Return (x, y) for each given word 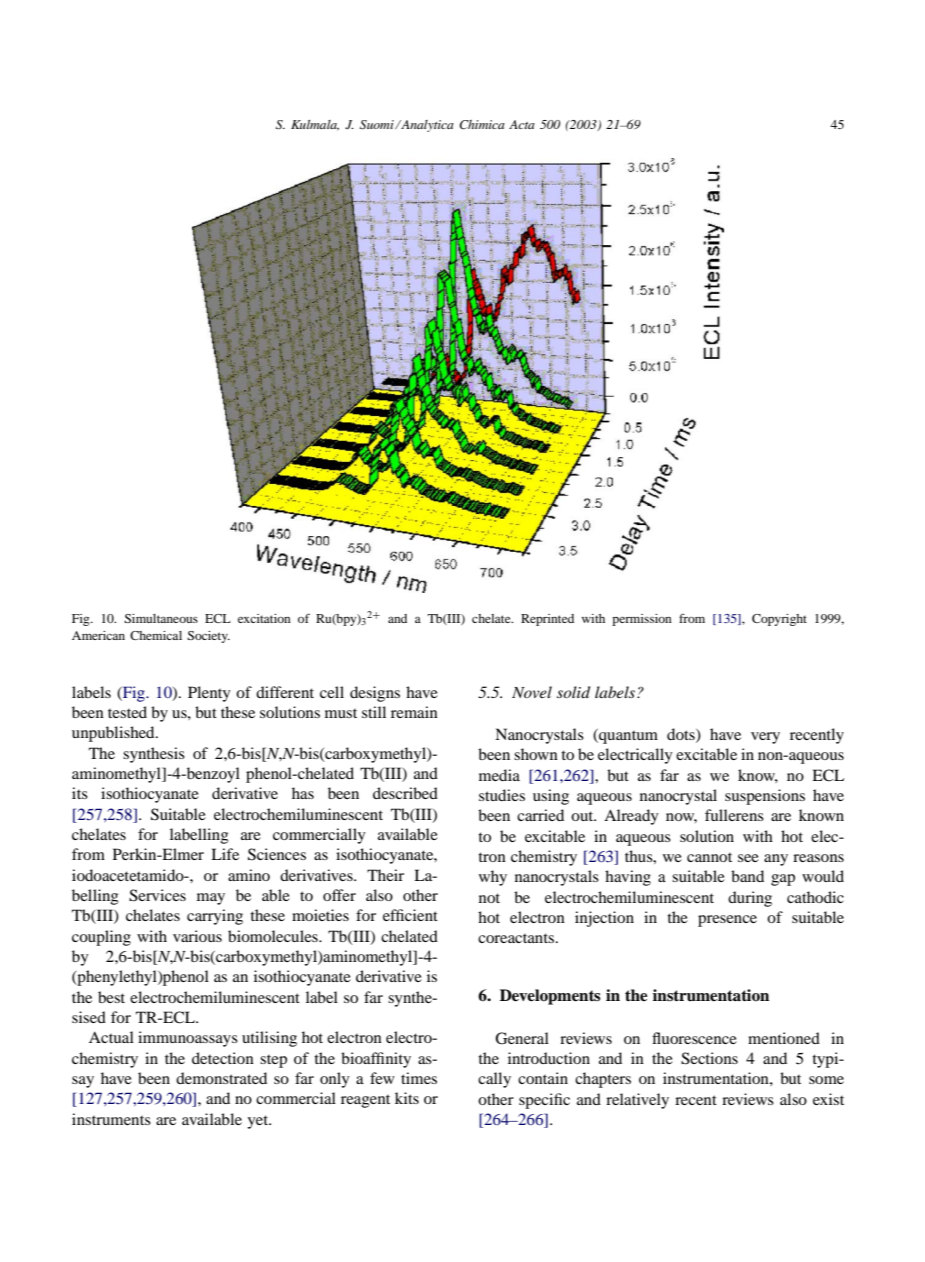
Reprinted (547, 620)
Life (225, 854)
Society (208, 637)
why (493, 878)
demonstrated (221, 1078)
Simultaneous (161, 618)
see (748, 858)
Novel (532, 692)
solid (573, 692)
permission (642, 620)
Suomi (378, 125)
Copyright (779, 620)
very (765, 738)
